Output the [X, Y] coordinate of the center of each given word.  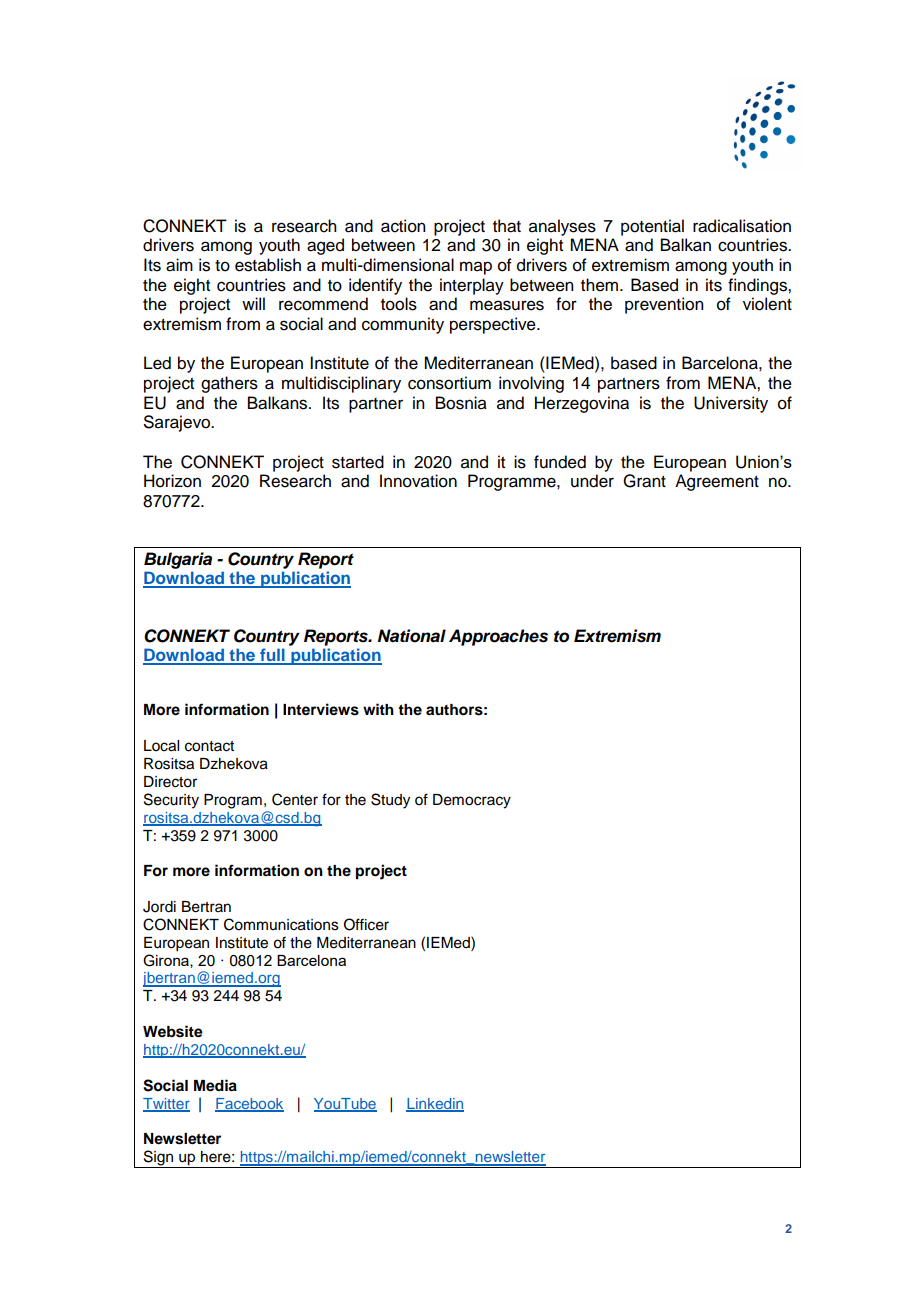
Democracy [472, 801]
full [272, 656]
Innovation [418, 481]
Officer [366, 924]
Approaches [498, 637]
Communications [281, 924]
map [476, 268]
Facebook [249, 1104]
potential [652, 227]
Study [390, 801]
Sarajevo [178, 423]
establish [268, 265]
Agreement [717, 482]
